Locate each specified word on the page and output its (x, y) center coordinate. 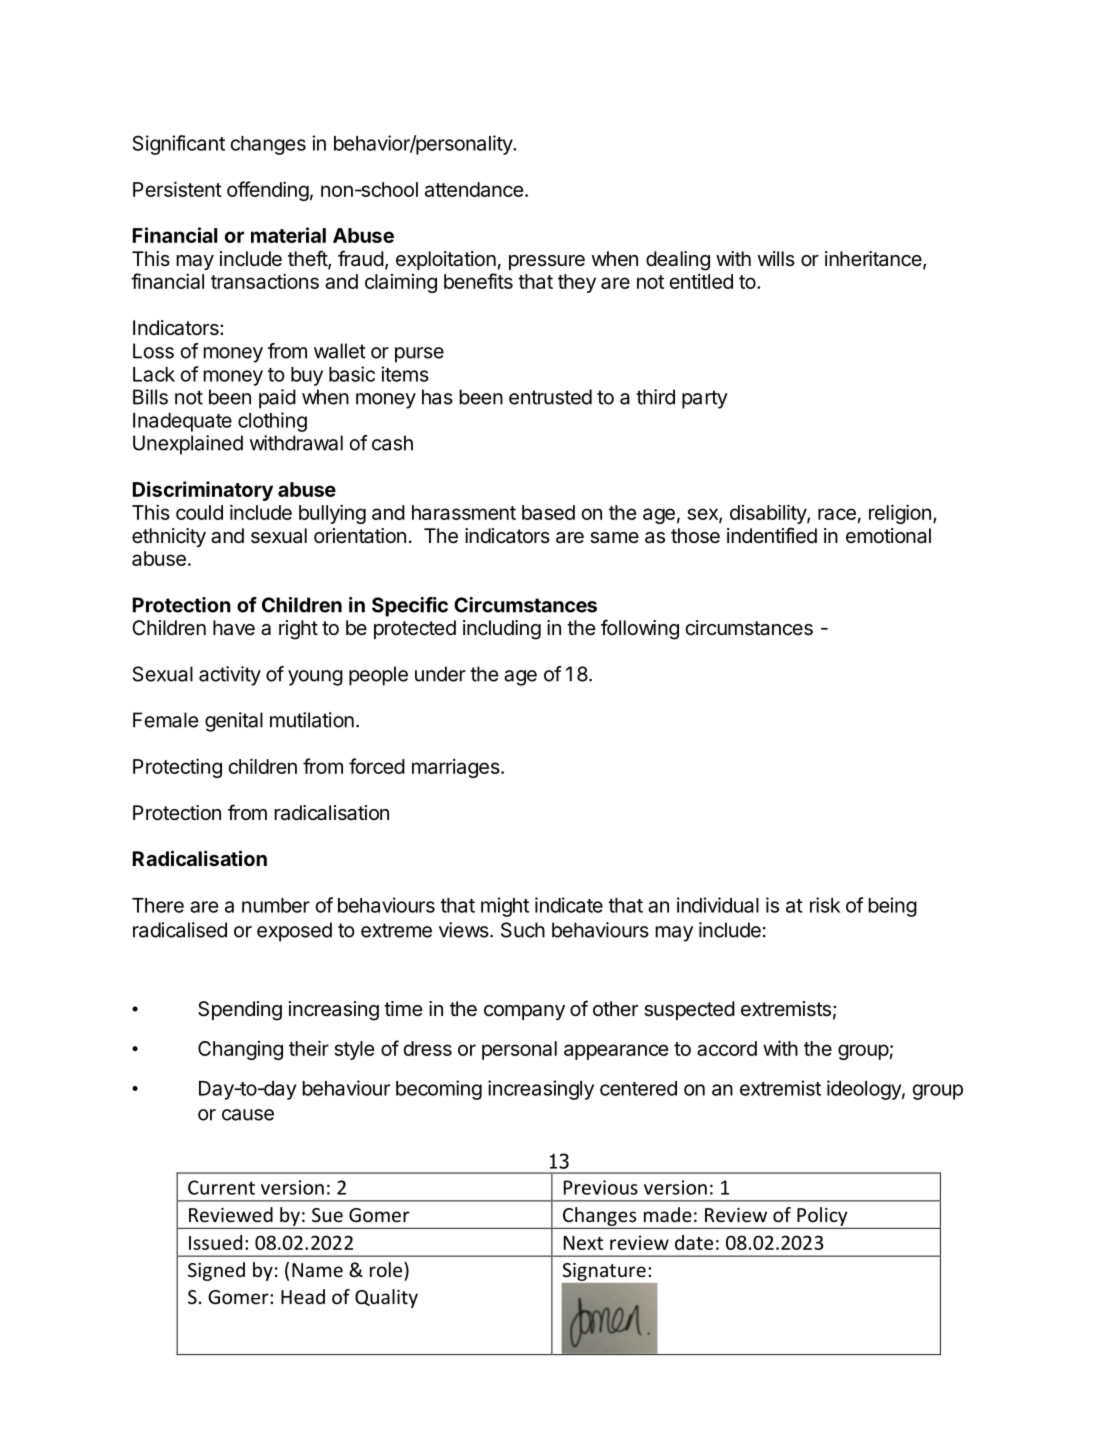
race (837, 514)
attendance (474, 189)
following (640, 629)
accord (727, 1048)
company (524, 1012)
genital (234, 722)
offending (268, 191)
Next (583, 1243)
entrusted (550, 397)
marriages (456, 768)
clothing (272, 422)
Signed (216, 1271)
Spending (240, 1011)
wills (776, 258)
